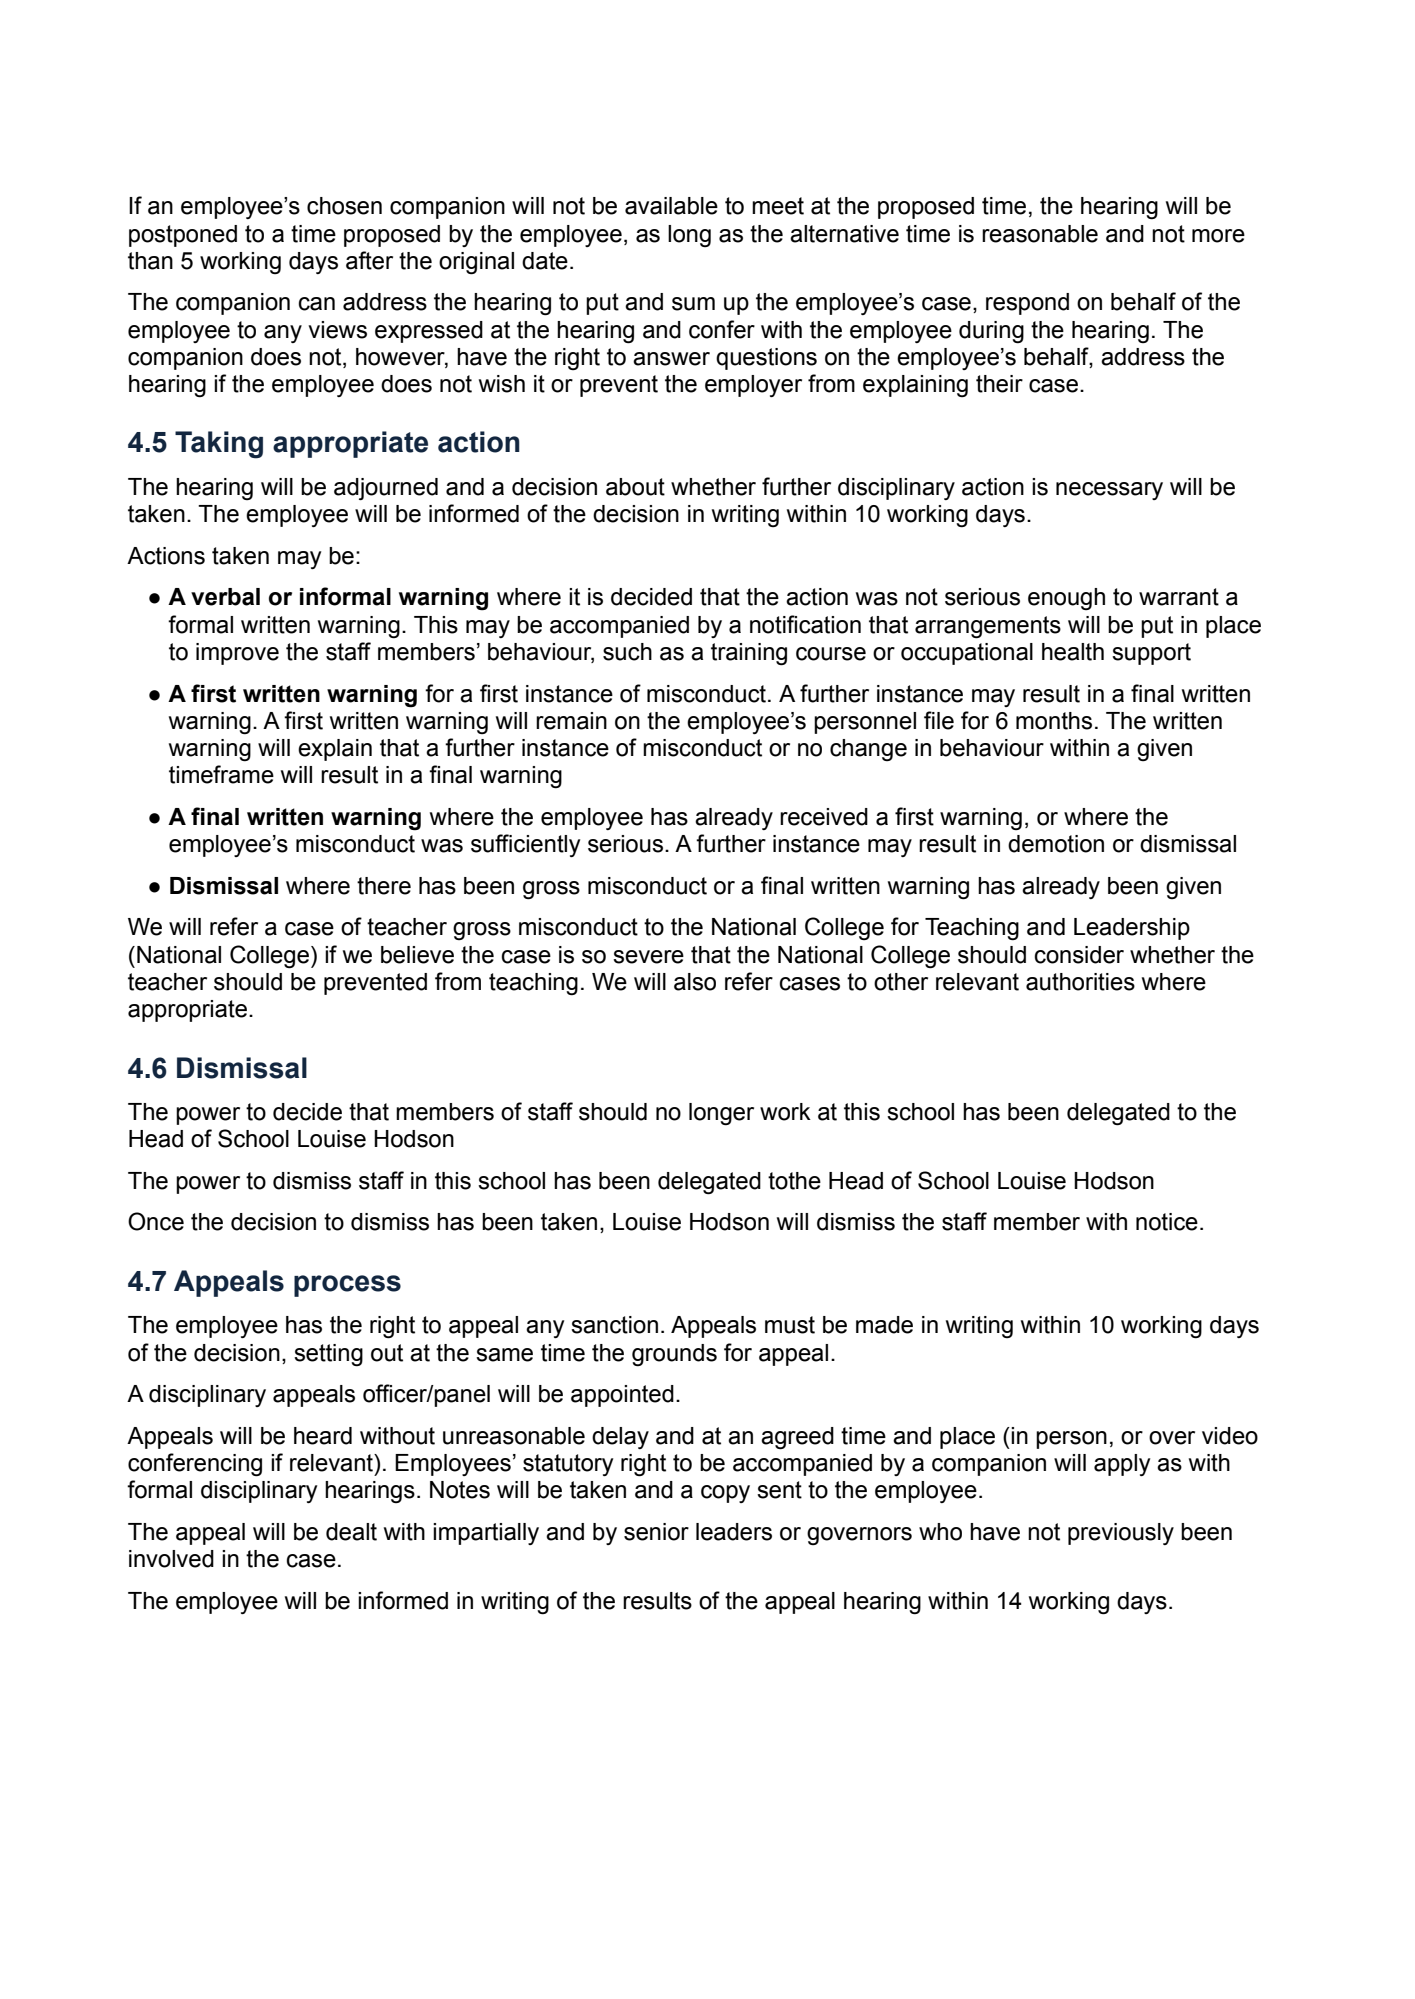 The width and height of the image is (1415, 1999). What do you see at coordinates (237, 654) in the image?
I see `improve` at bounding box center [237, 654].
